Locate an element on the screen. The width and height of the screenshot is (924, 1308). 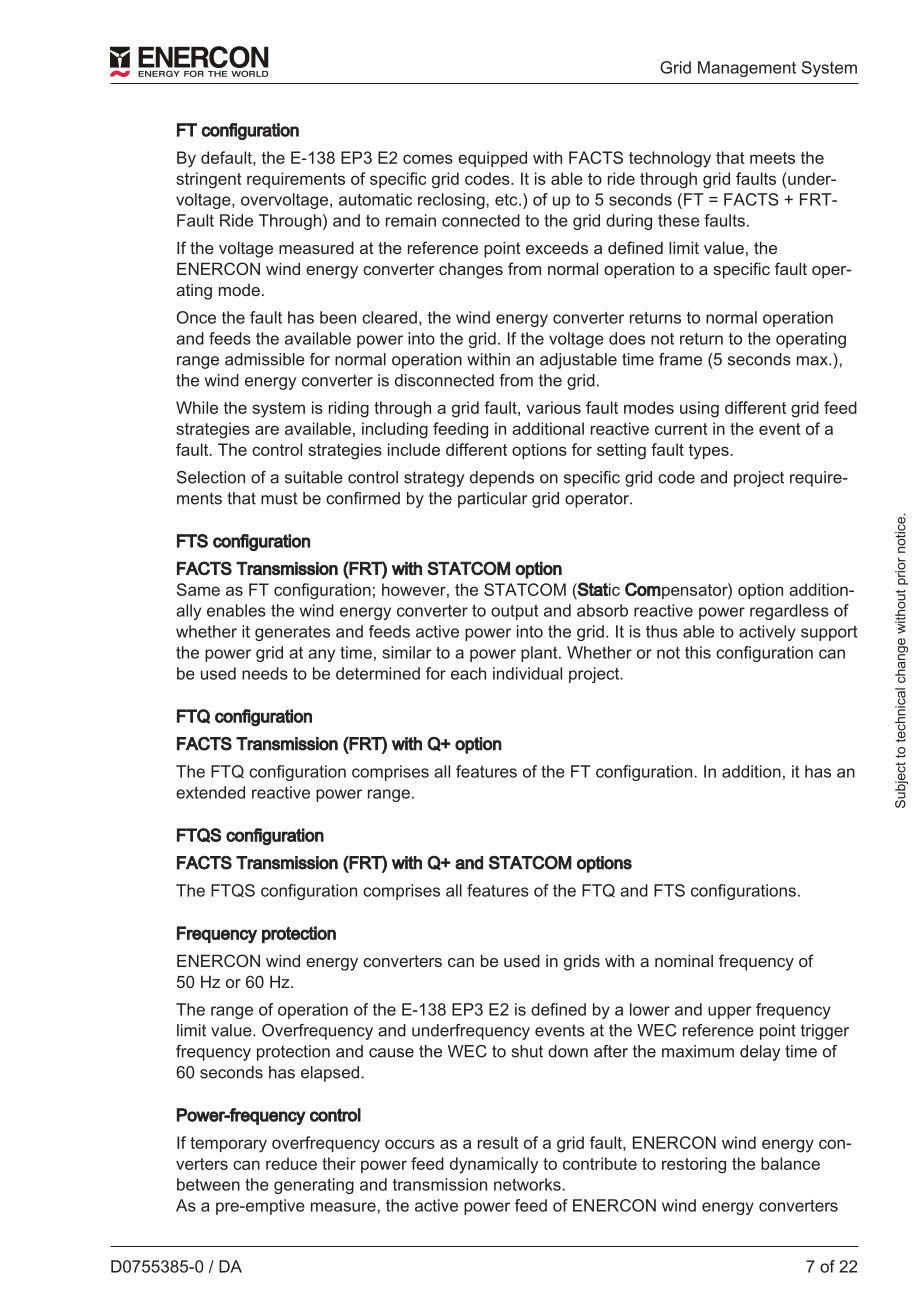
shut is located at coordinates (527, 1051).
